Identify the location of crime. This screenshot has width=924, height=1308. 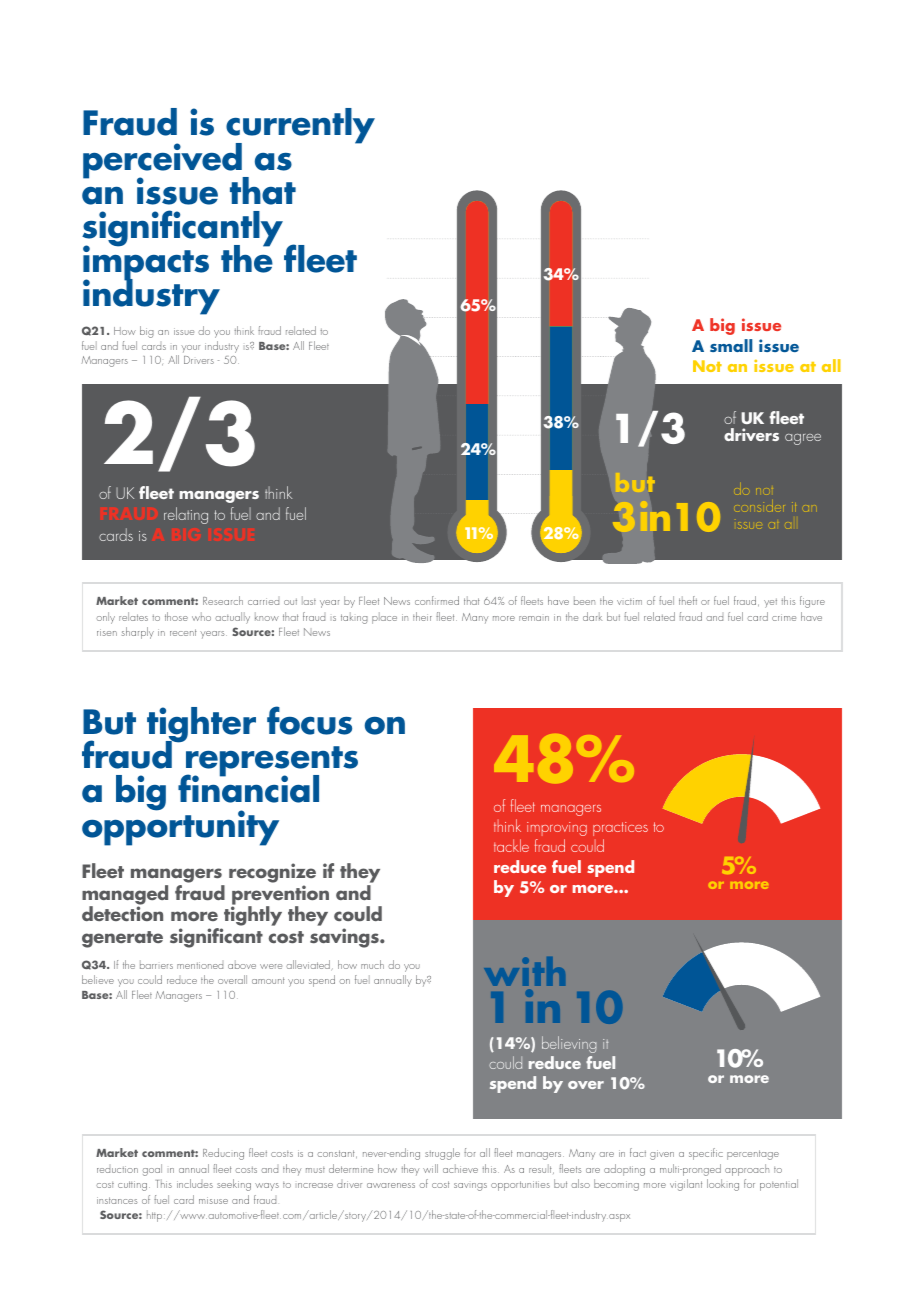
(784, 617).
